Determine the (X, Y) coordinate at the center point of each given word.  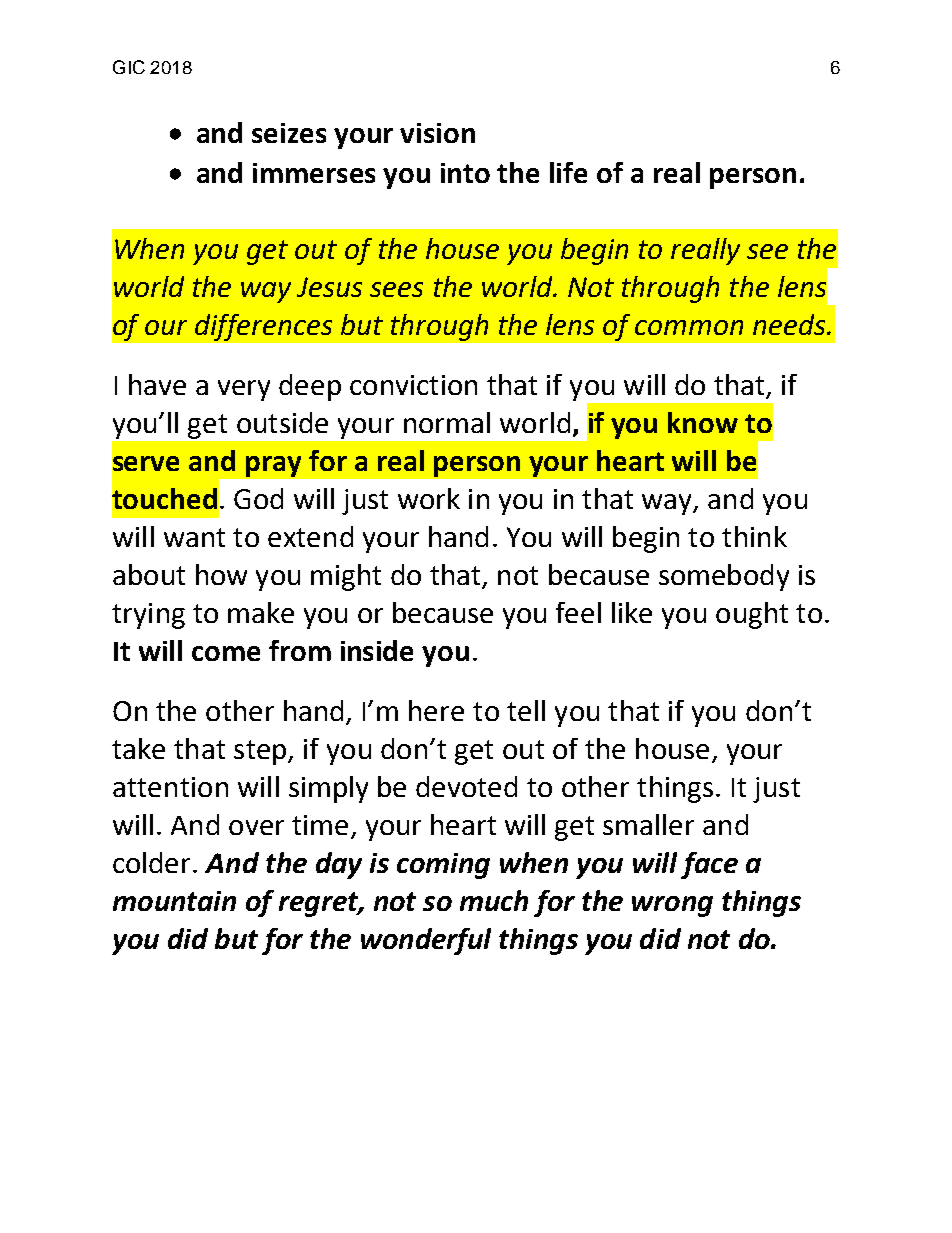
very (244, 390)
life (568, 172)
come (226, 653)
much (494, 900)
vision (437, 133)
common (689, 327)
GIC (129, 67)
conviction (413, 385)
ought (752, 615)
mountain (174, 901)
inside (377, 650)
